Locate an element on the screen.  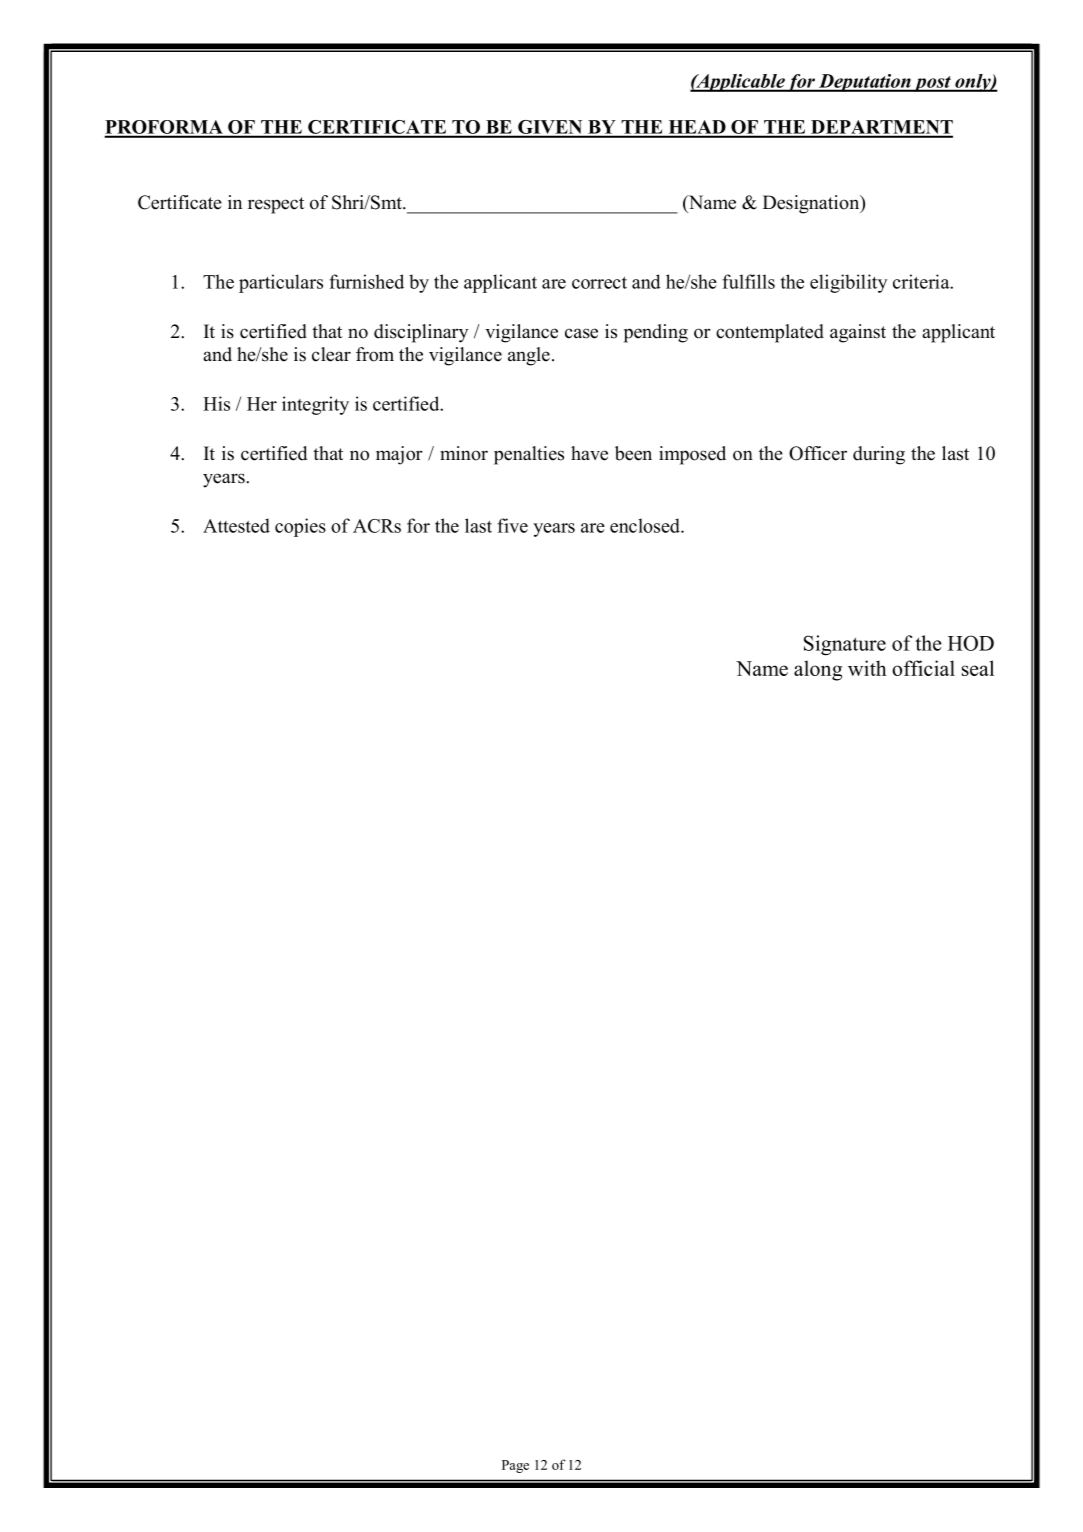
Deputation is located at coordinates (865, 83).
